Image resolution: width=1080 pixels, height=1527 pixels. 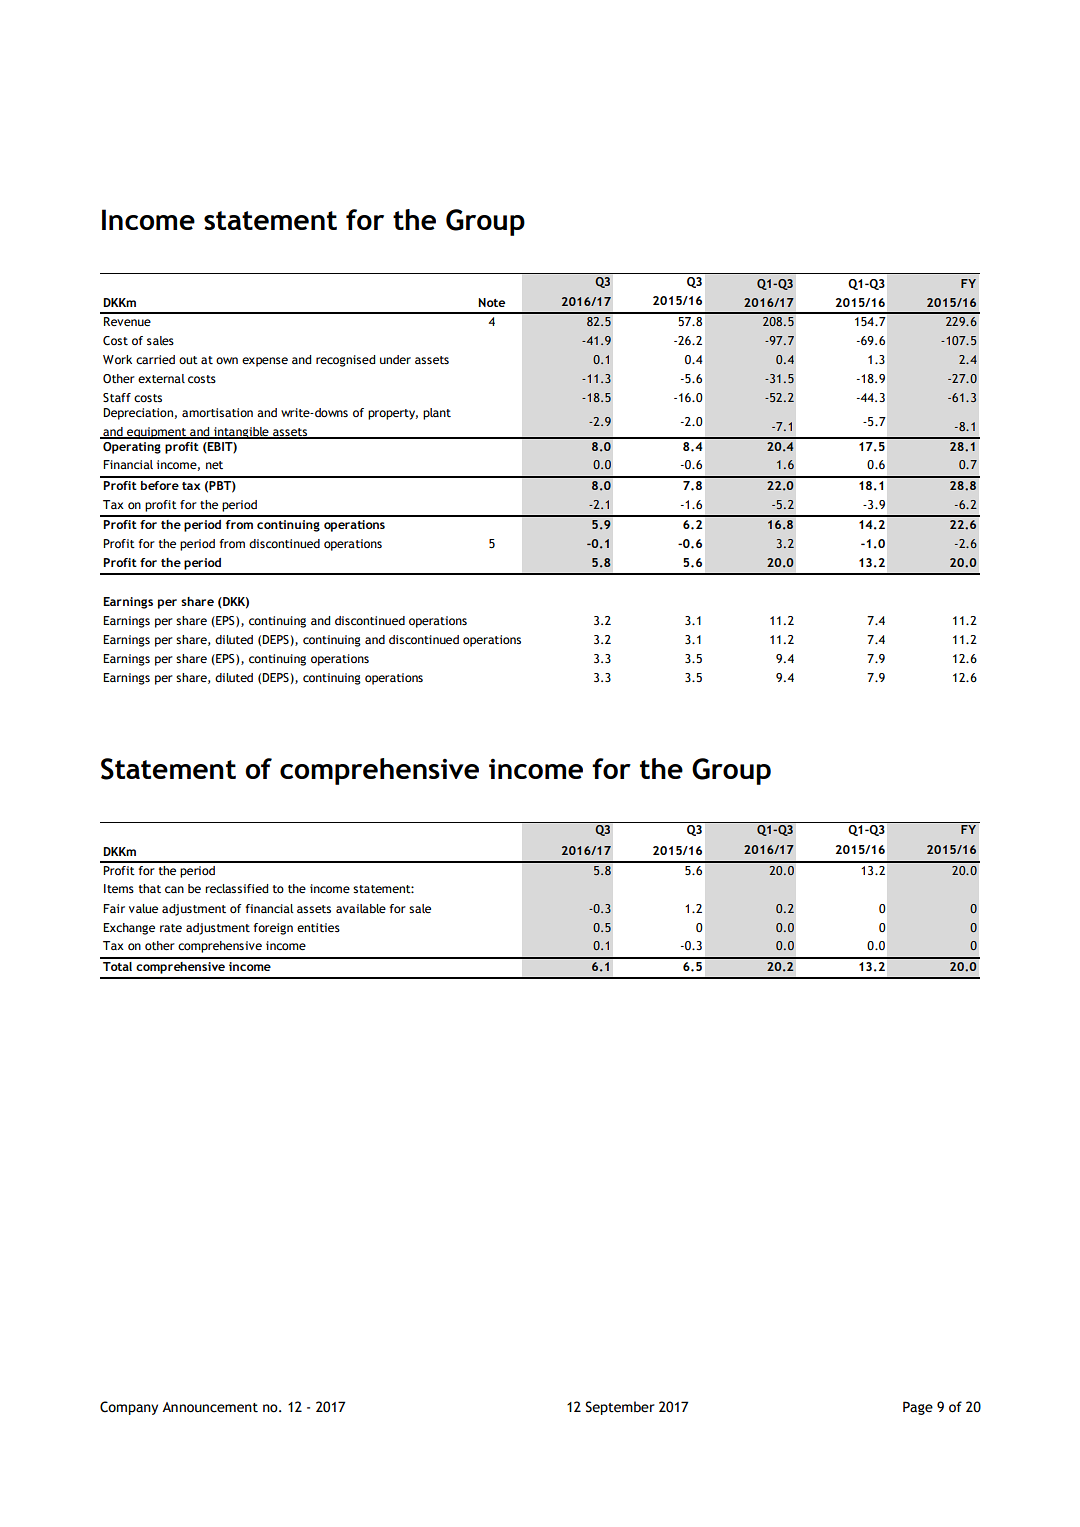 What do you see at coordinates (918, 1408) in the image?
I see `Page` at bounding box center [918, 1408].
